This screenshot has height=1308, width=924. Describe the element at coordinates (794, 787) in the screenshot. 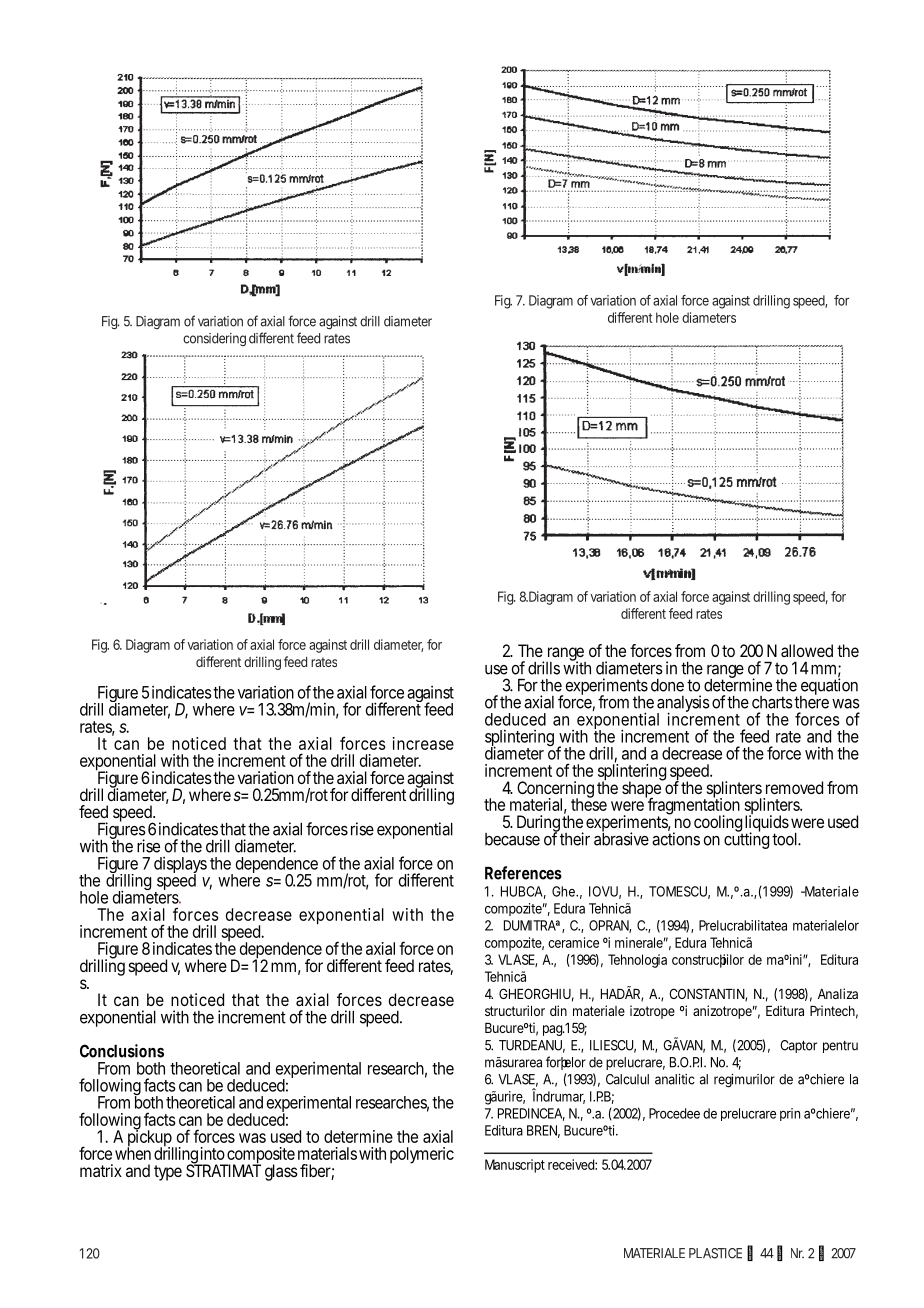

I see `removed` at that location.
